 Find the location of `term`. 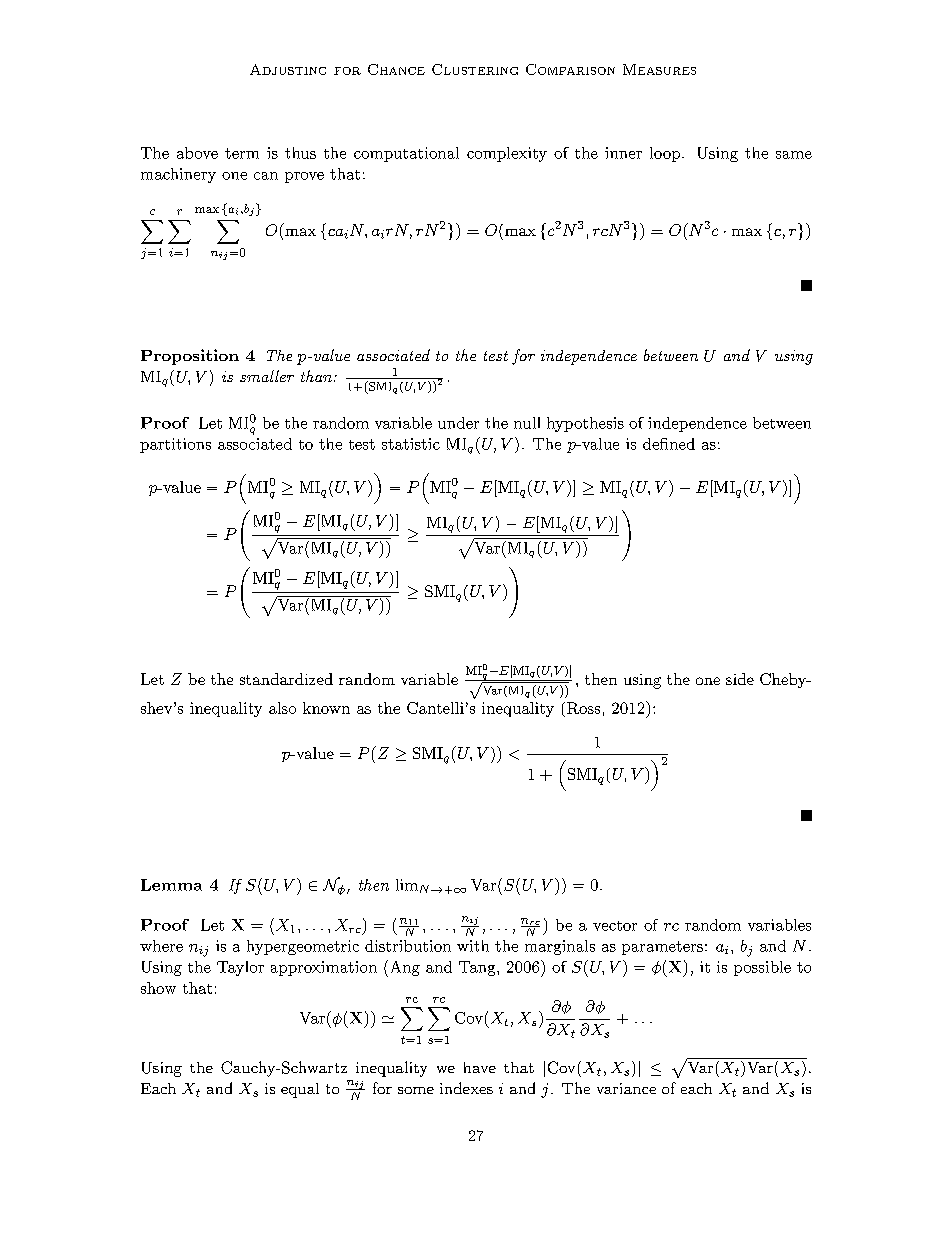

term is located at coordinates (242, 153).
